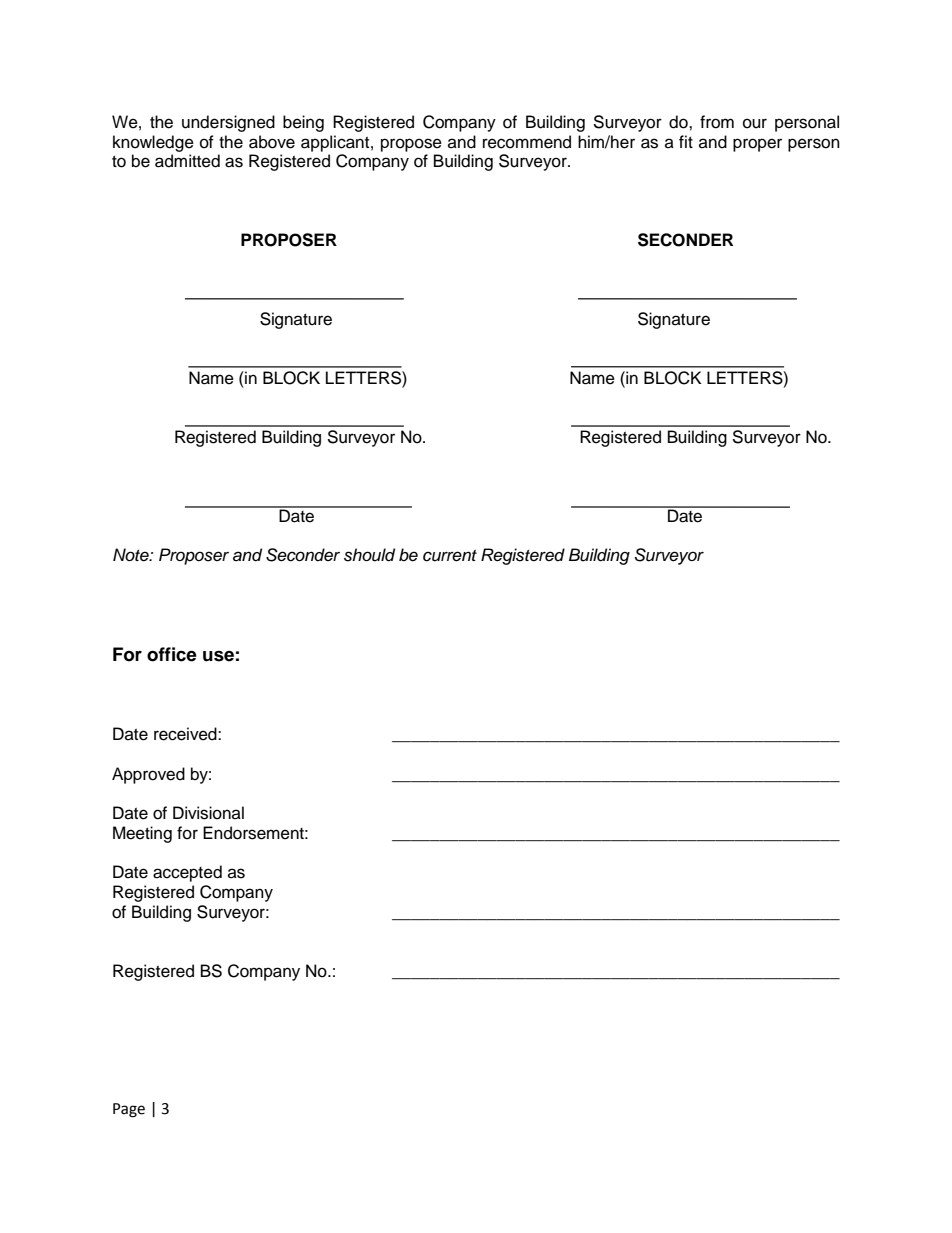 Image resolution: width=952 pixels, height=1233 pixels. What do you see at coordinates (187, 161) in the page?
I see `admitted` at bounding box center [187, 161].
